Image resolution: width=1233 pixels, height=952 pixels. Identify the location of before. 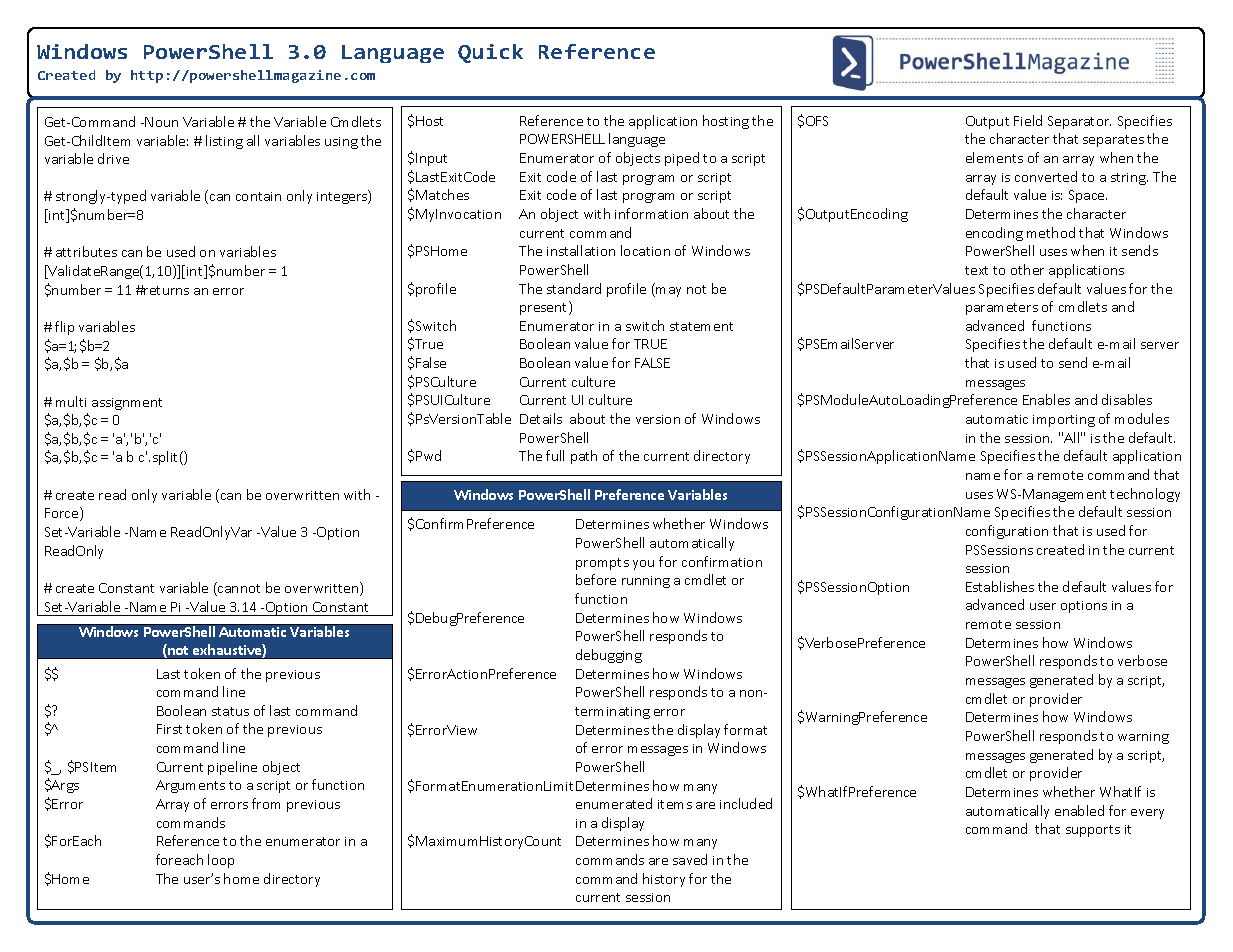
(596, 579).
